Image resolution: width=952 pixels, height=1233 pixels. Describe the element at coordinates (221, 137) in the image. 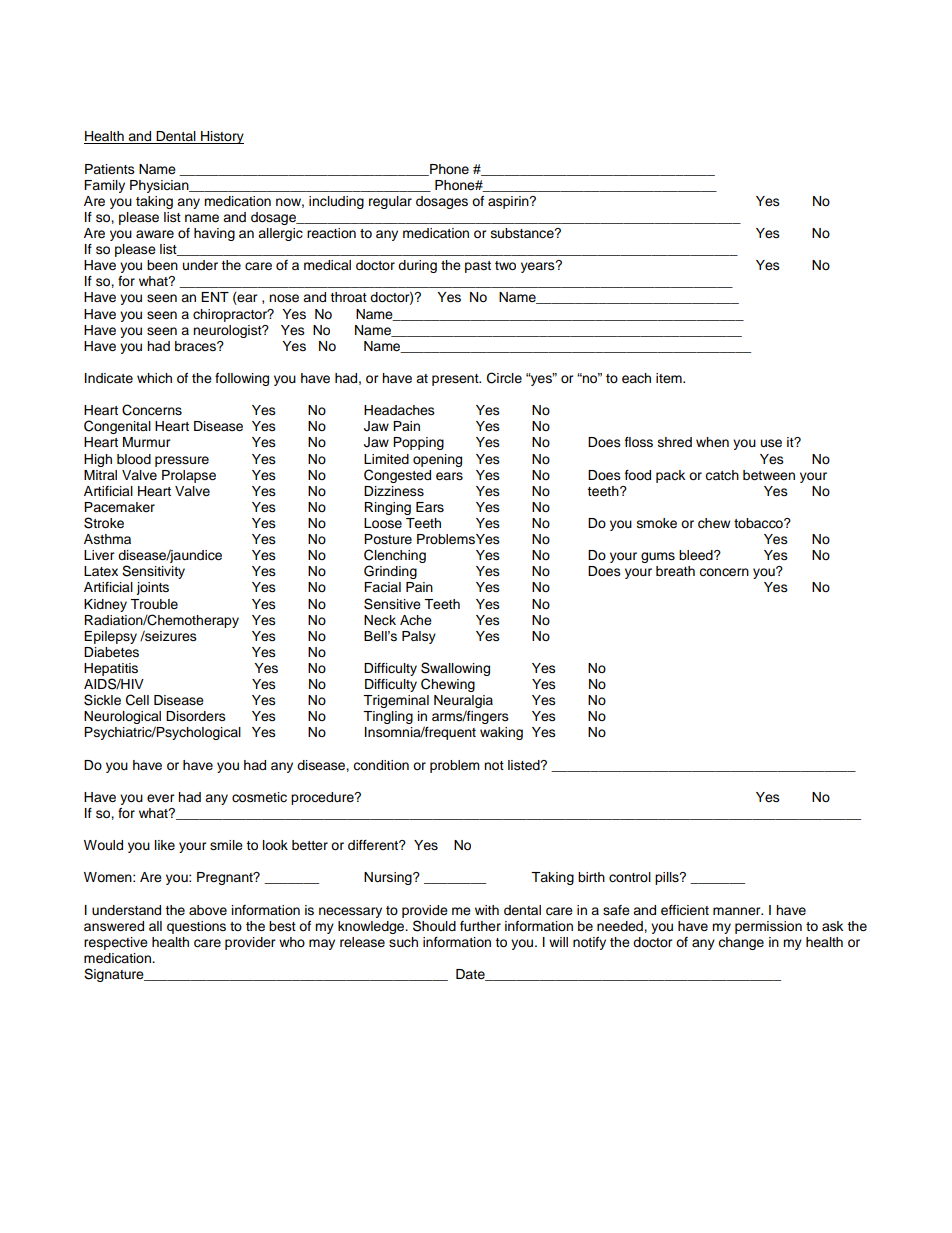

I see `History` at that location.
